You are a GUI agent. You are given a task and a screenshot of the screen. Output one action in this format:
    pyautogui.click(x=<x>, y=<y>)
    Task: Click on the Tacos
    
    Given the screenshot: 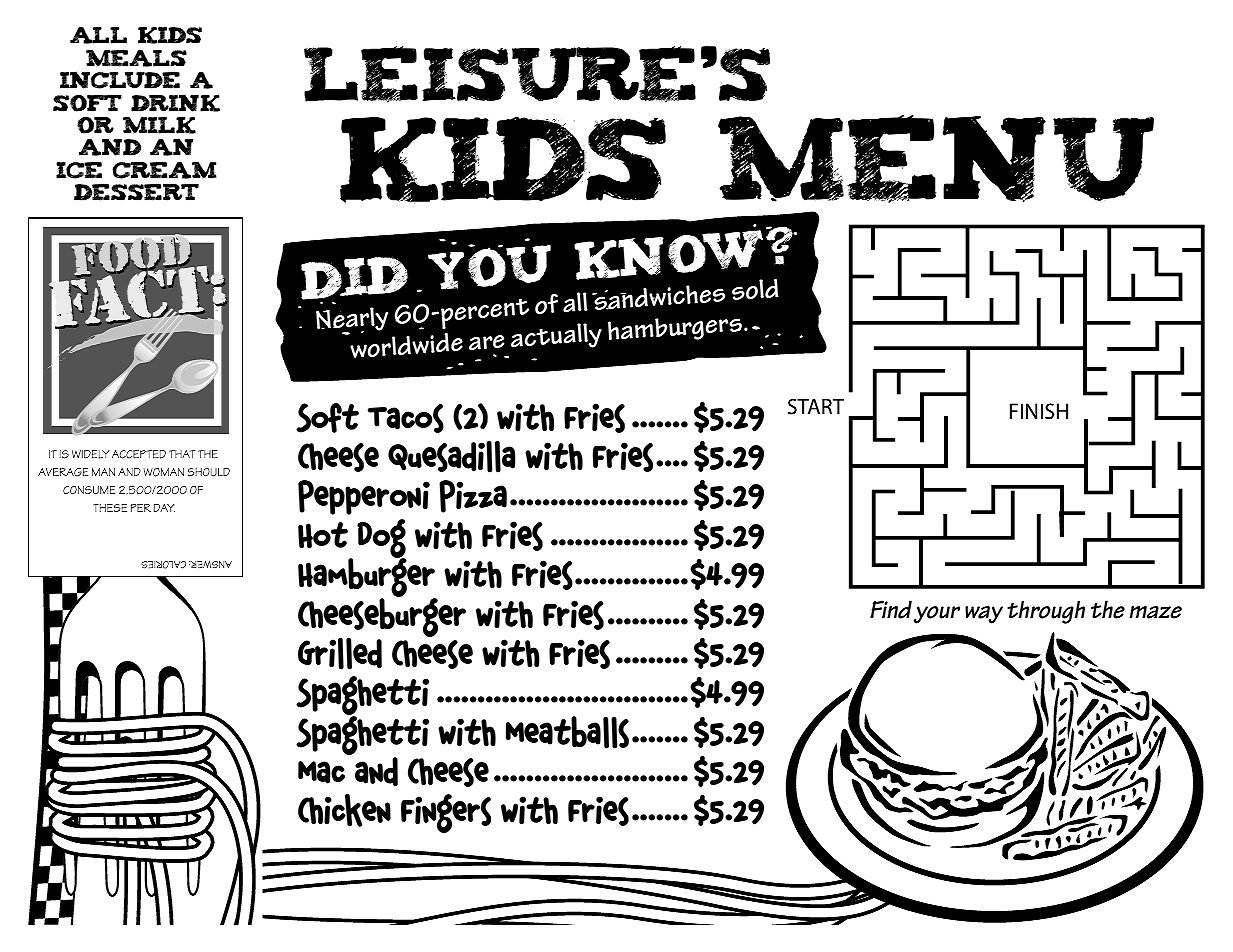 What is the action you would take?
    pyautogui.click(x=406, y=418)
